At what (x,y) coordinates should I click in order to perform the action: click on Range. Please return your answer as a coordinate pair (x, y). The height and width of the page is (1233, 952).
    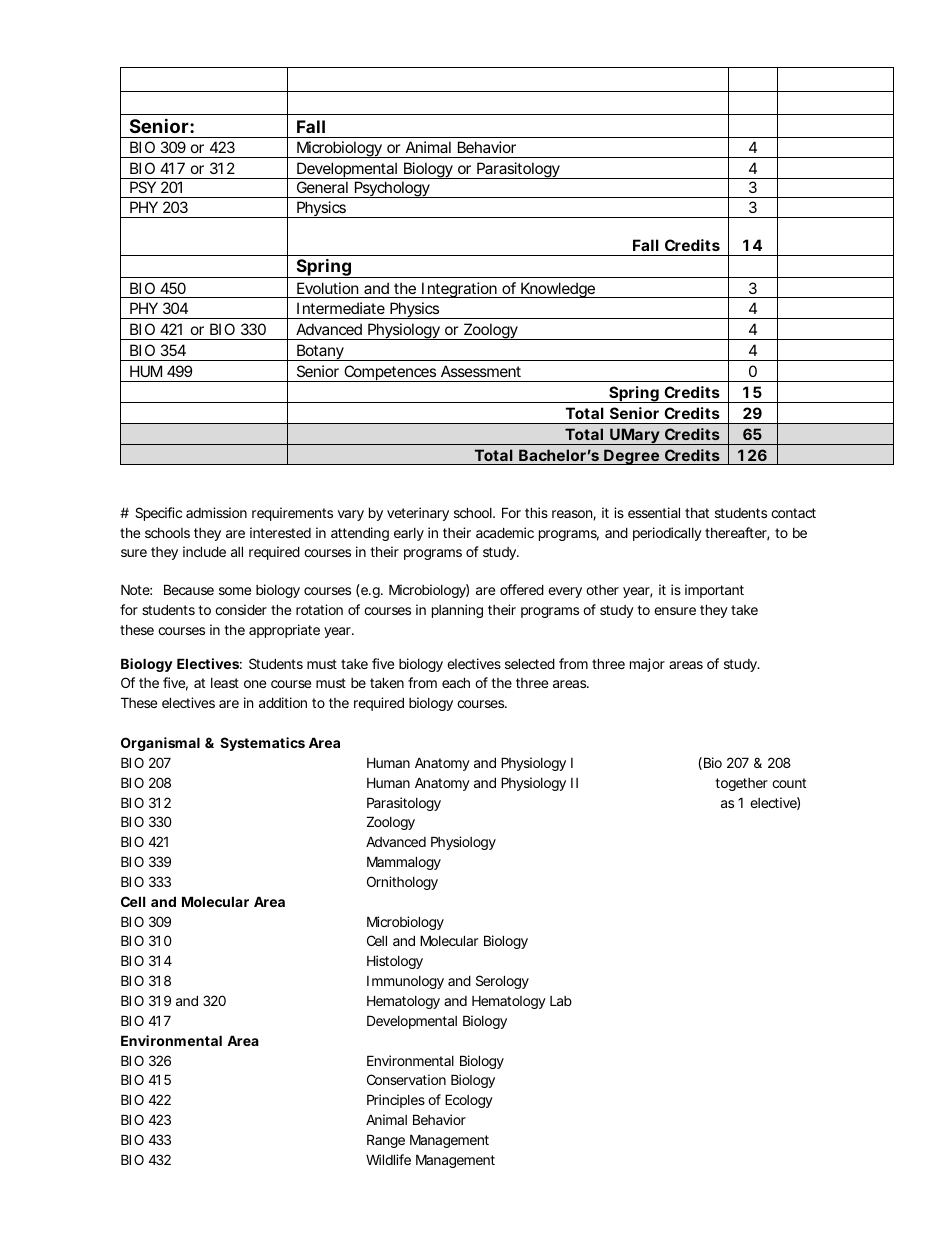
    Looking at the image, I should click on (386, 1141).
